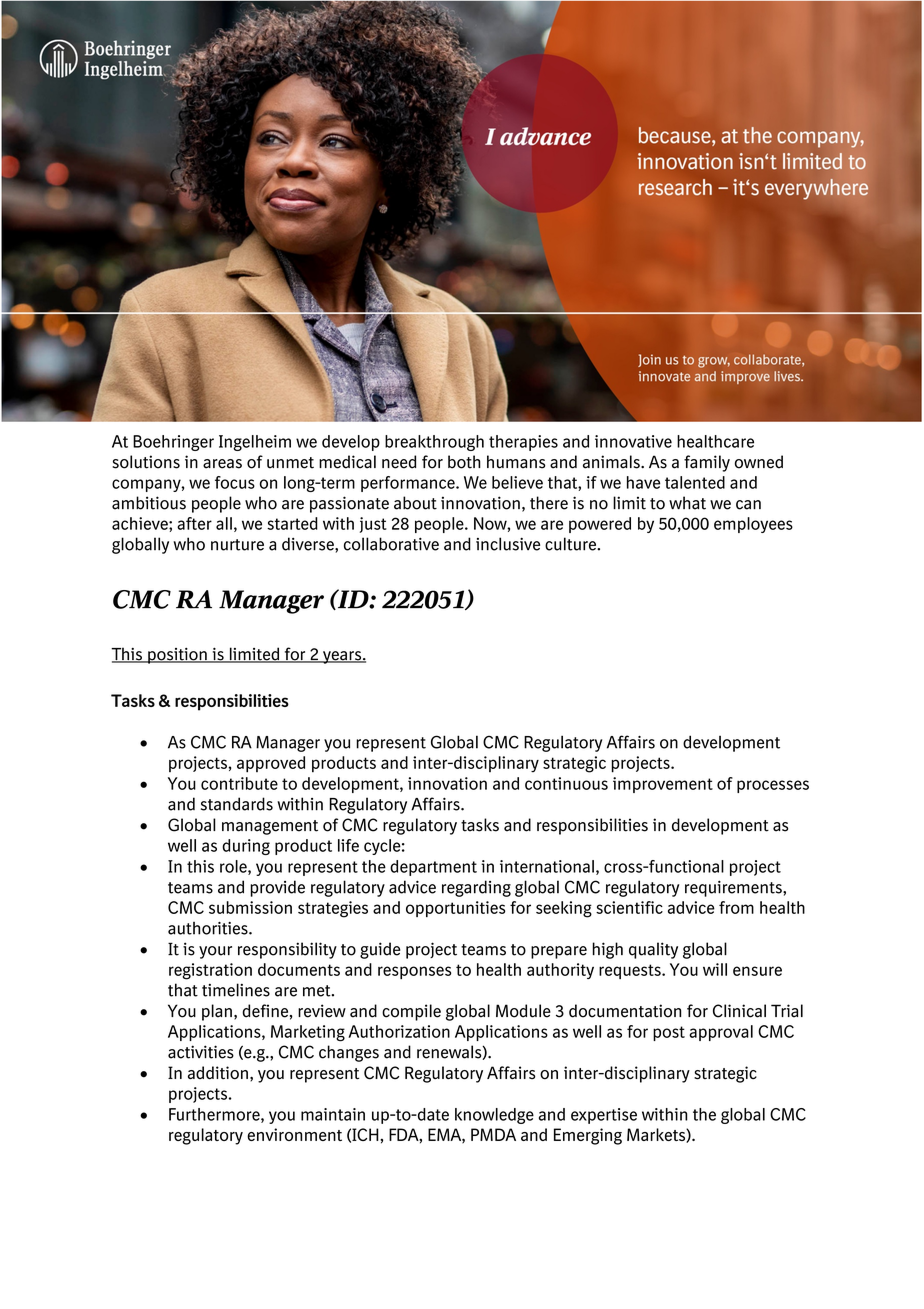  Describe the element at coordinates (464, 462) in the page. I see `both` at that location.
